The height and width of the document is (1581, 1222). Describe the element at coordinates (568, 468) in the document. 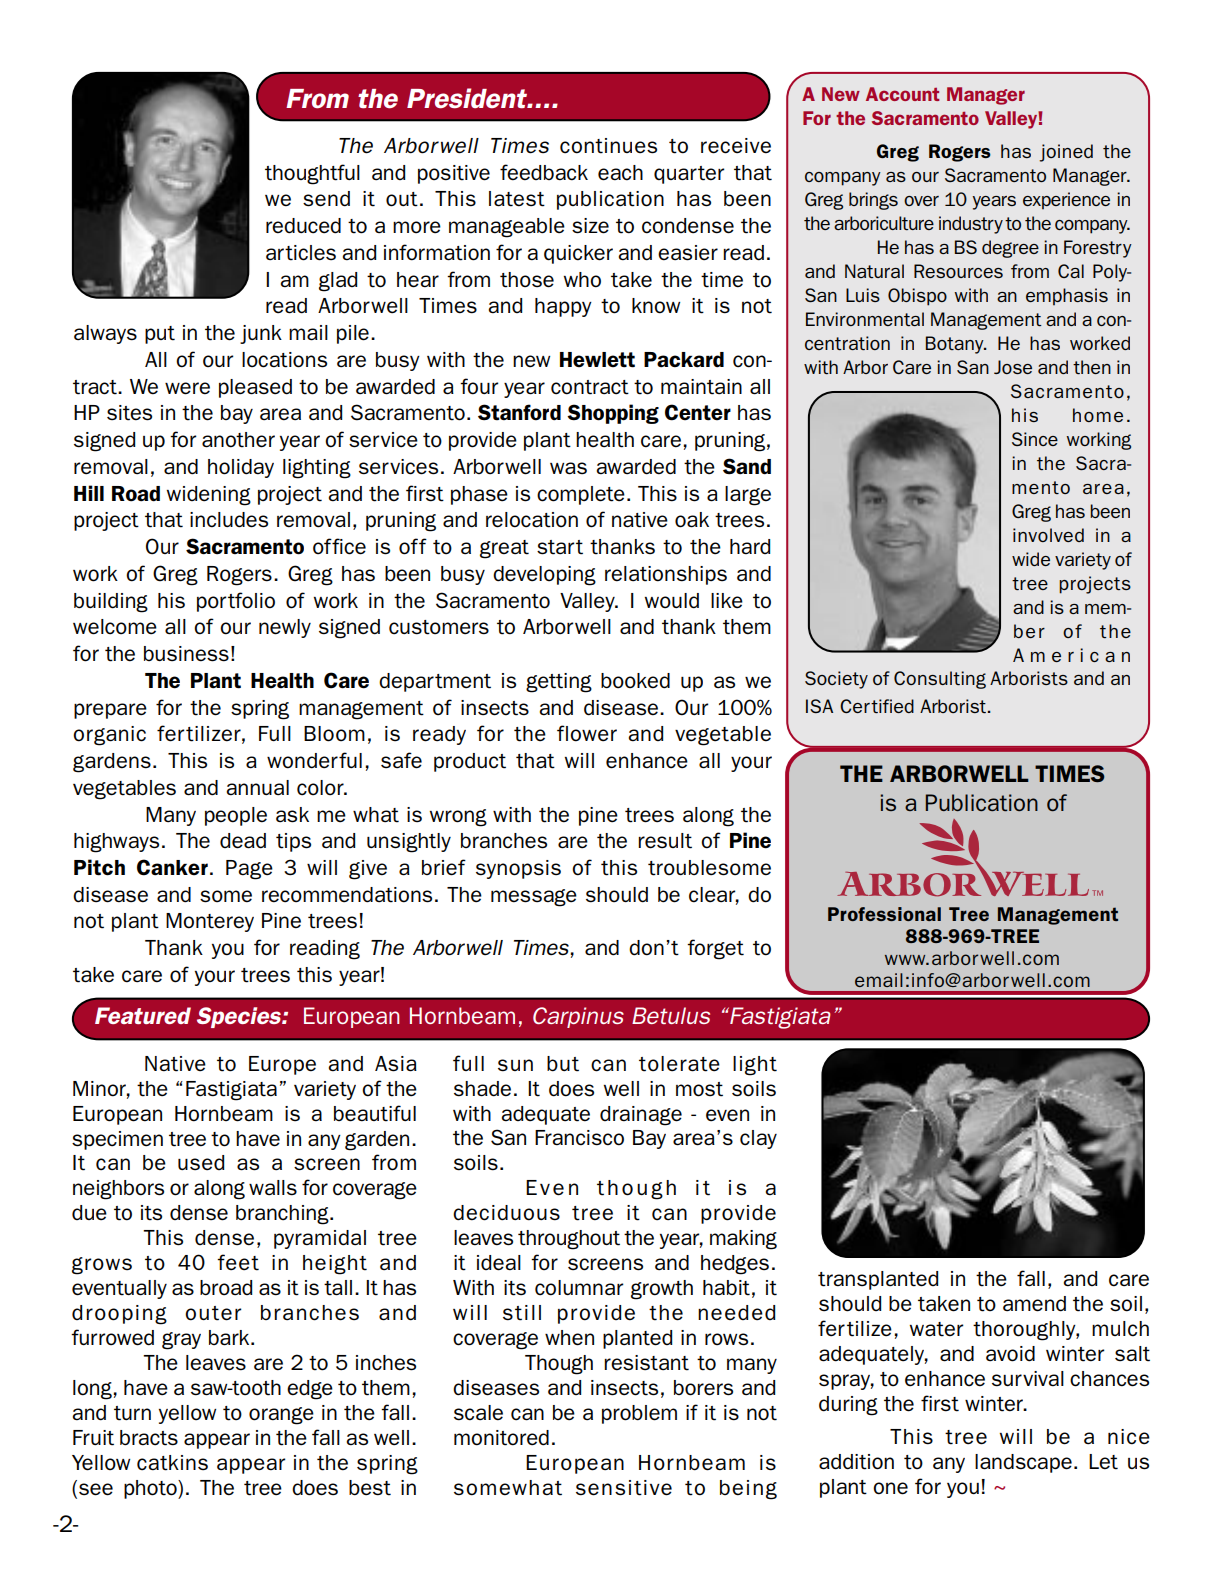

I see `was` at that location.
